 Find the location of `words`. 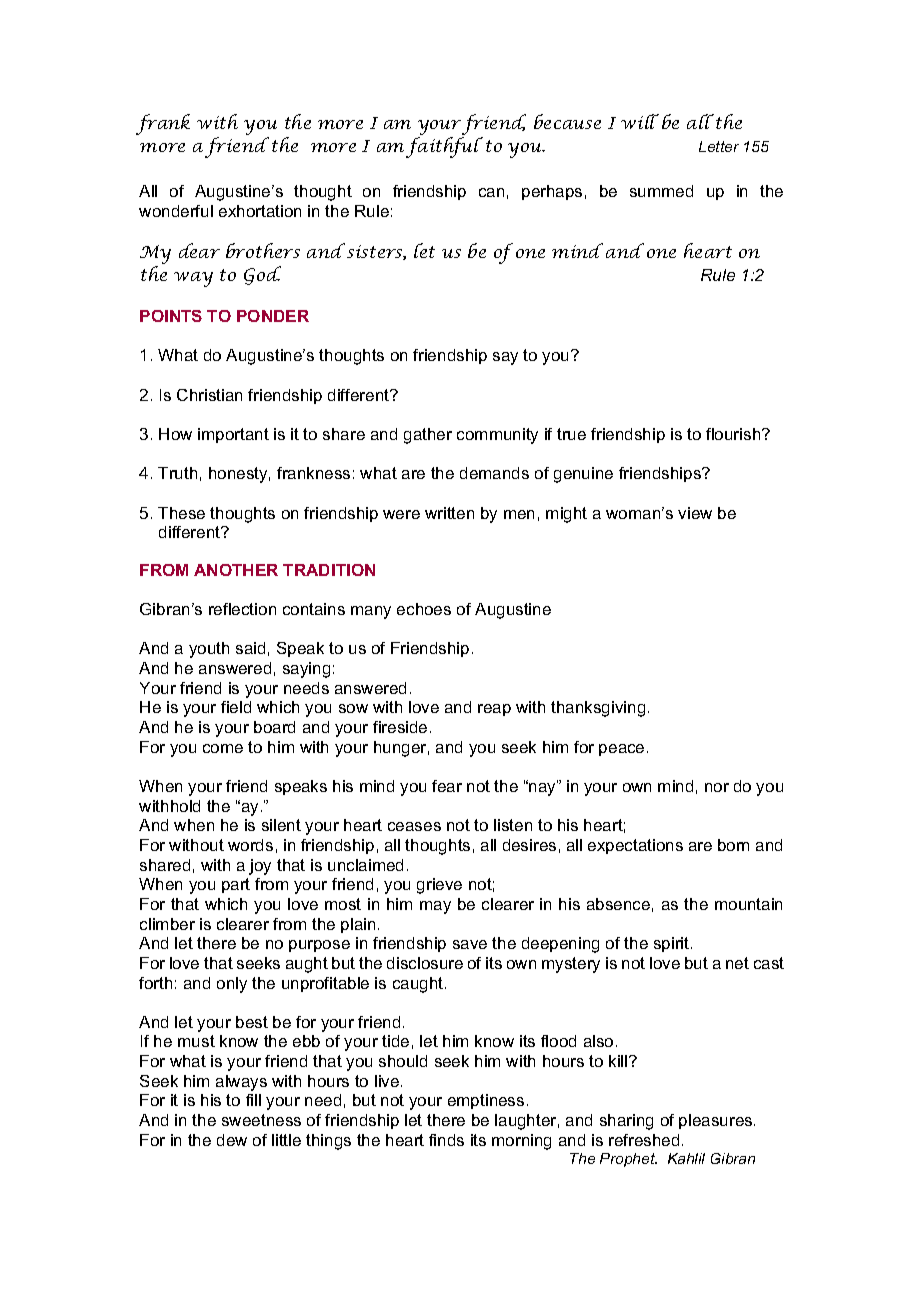

words is located at coordinates (250, 845).
